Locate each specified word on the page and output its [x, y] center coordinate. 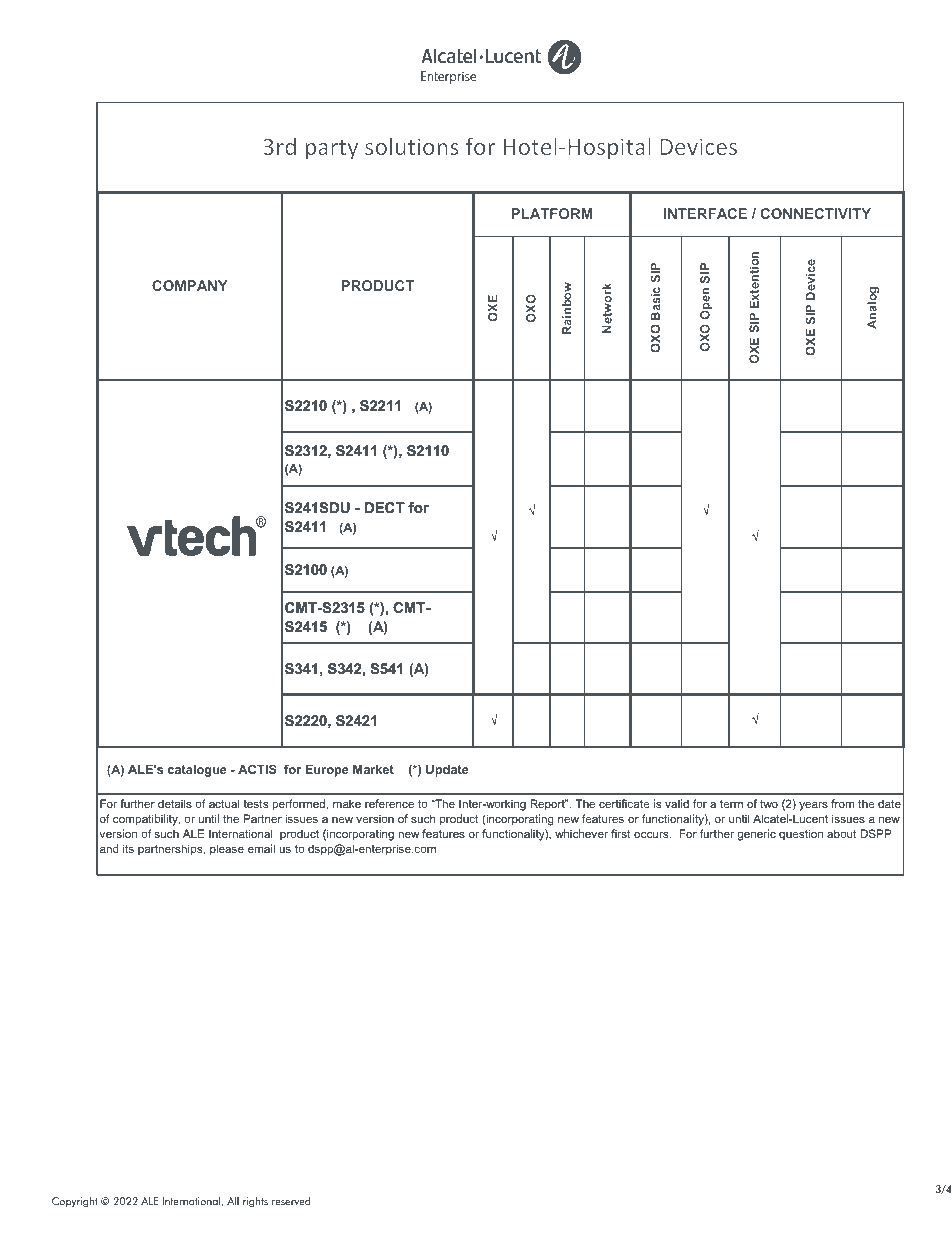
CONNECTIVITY [816, 213]
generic [756, 835]
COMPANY [190, 285]
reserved [291, 1201]
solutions [412, 146]
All [233, 1201]
